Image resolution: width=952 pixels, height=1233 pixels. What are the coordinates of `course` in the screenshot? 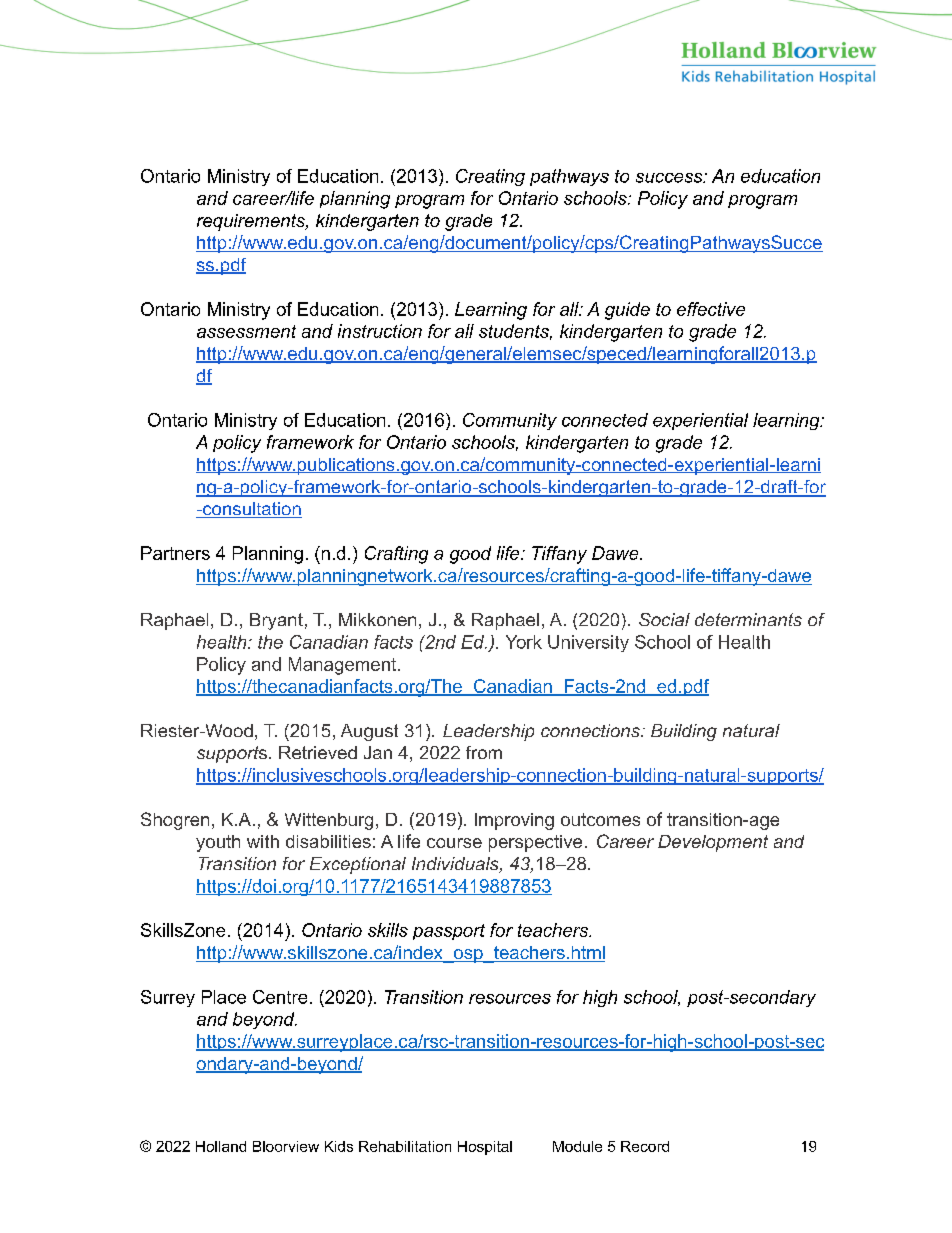 It's located at (454, 843).
